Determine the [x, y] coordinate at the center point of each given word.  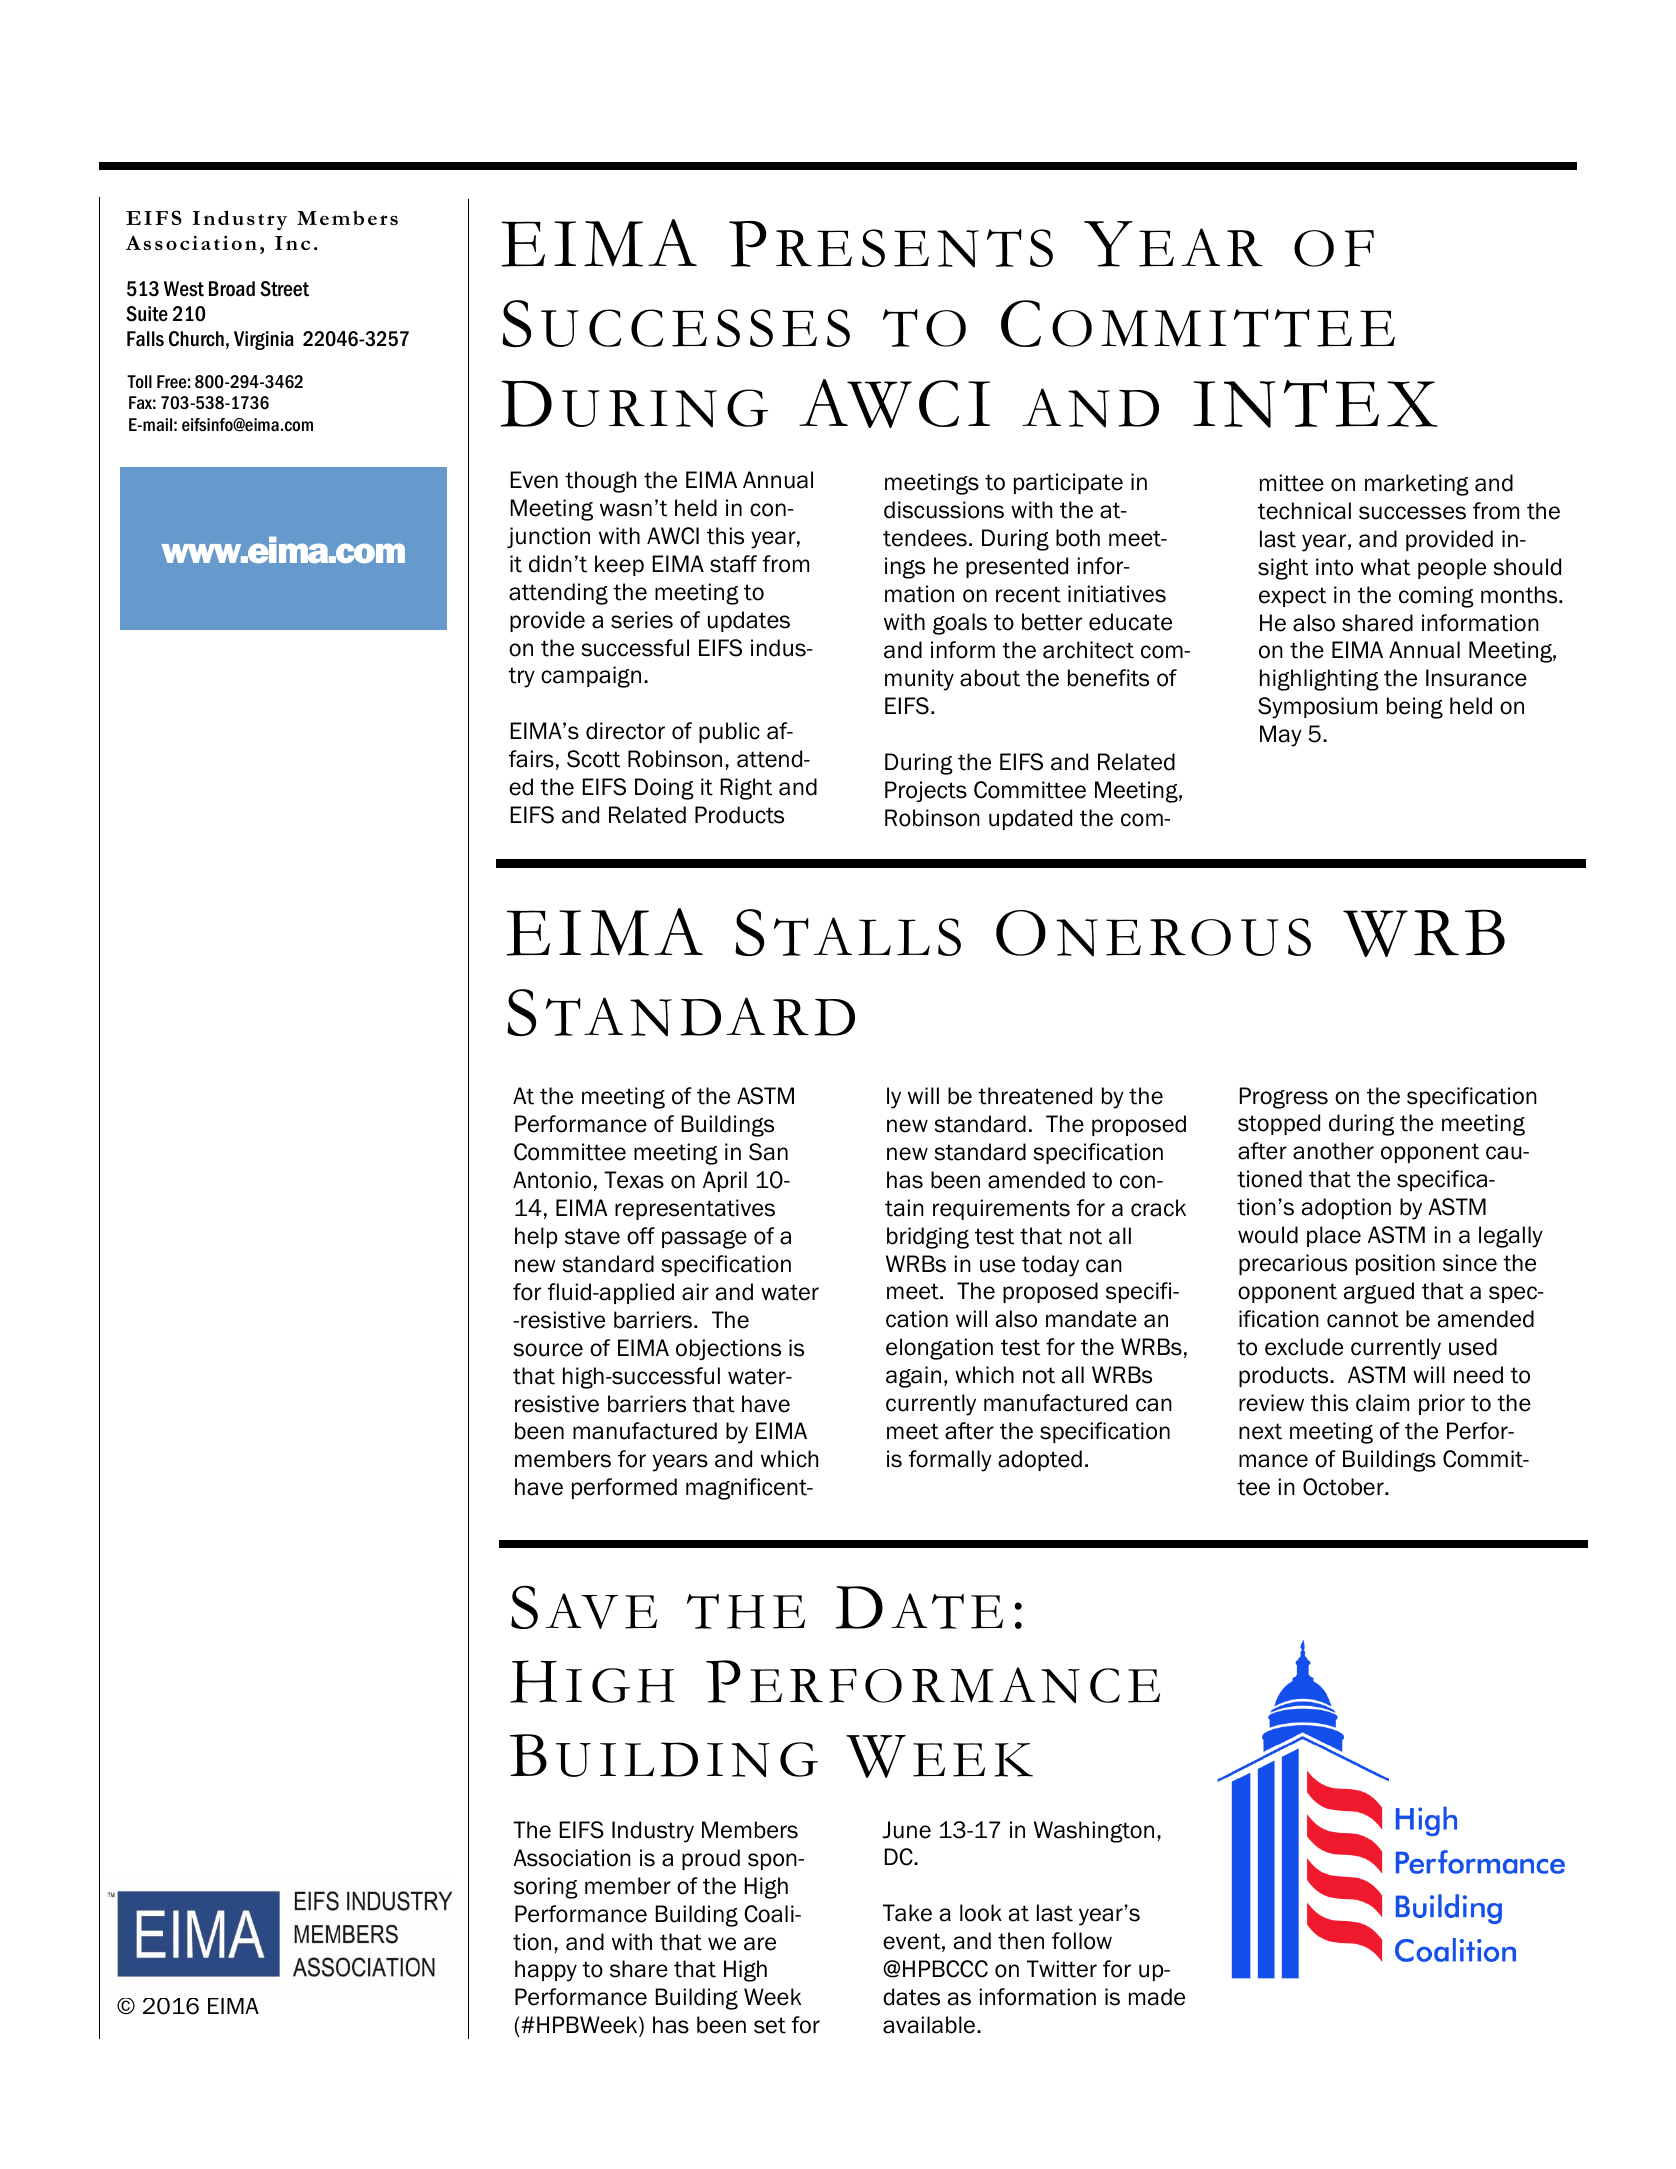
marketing [1417, 485]
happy [546, 1971]
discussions [944, 510]
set [770, 2025]
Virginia [264, 340]
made [1157, 1997]
